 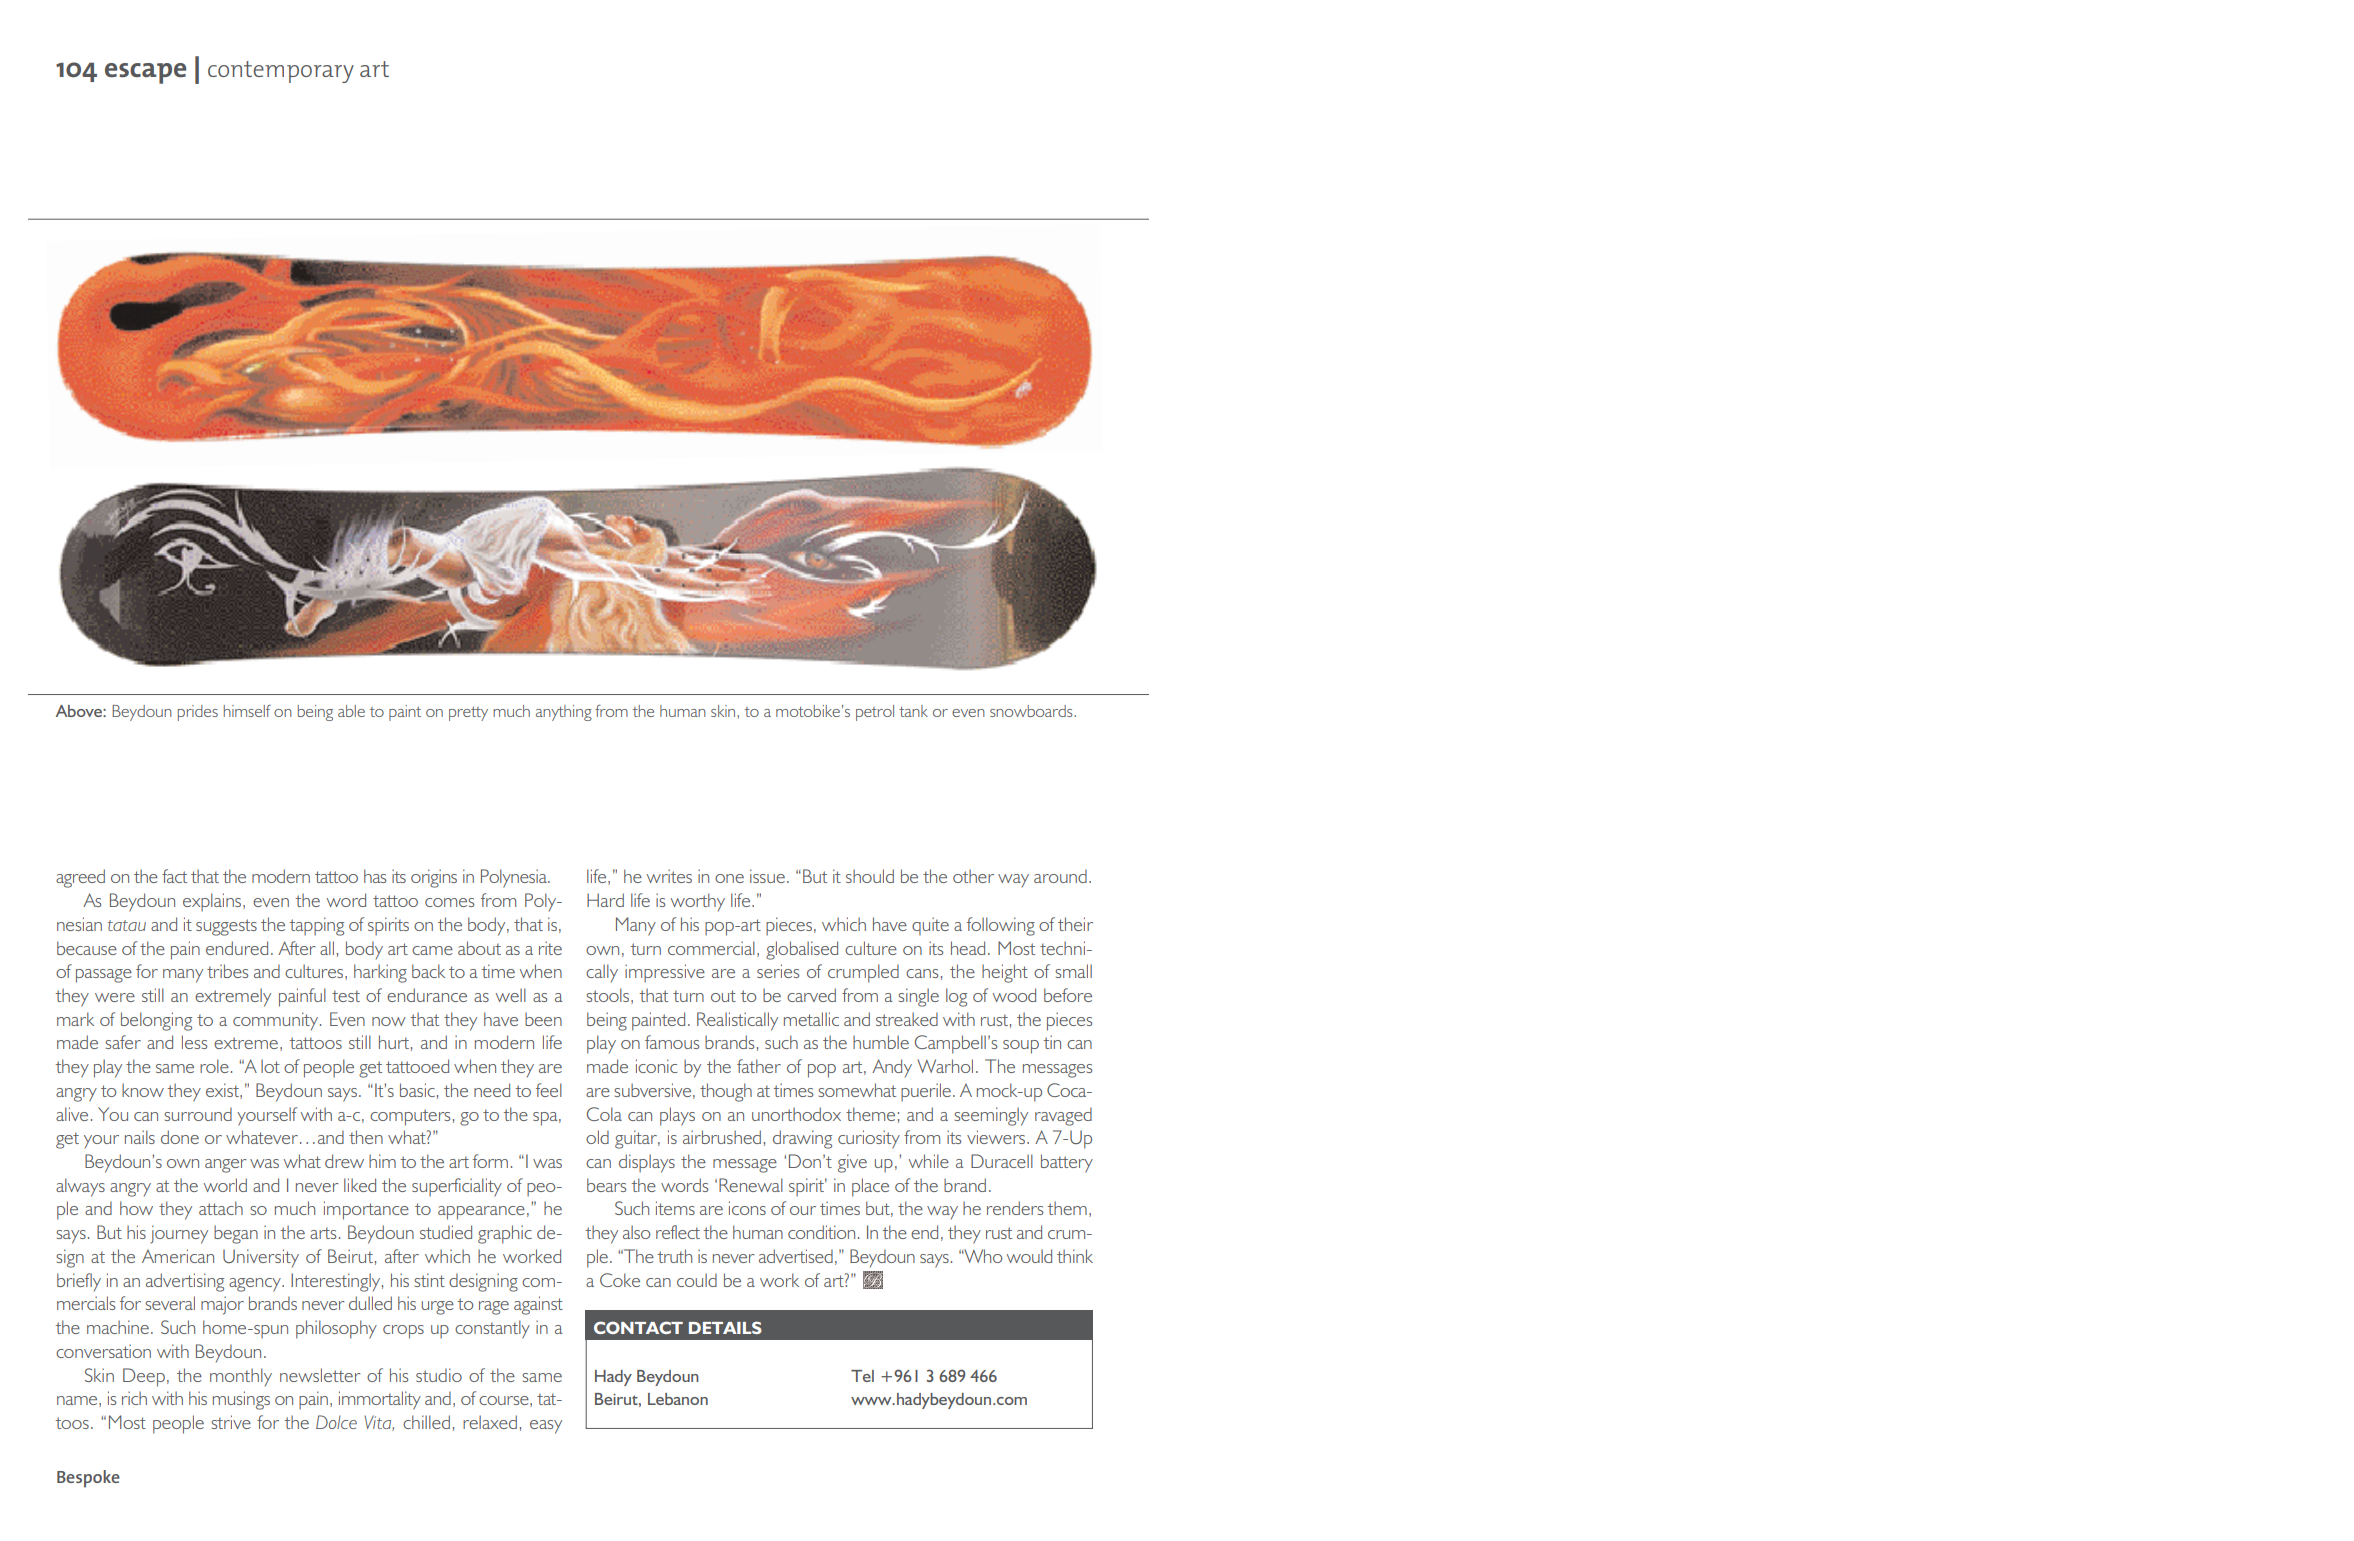 What do you see at coordinates (875, 713) in the screenshot?
I see `petrol` at bounding box center [875, 713].
